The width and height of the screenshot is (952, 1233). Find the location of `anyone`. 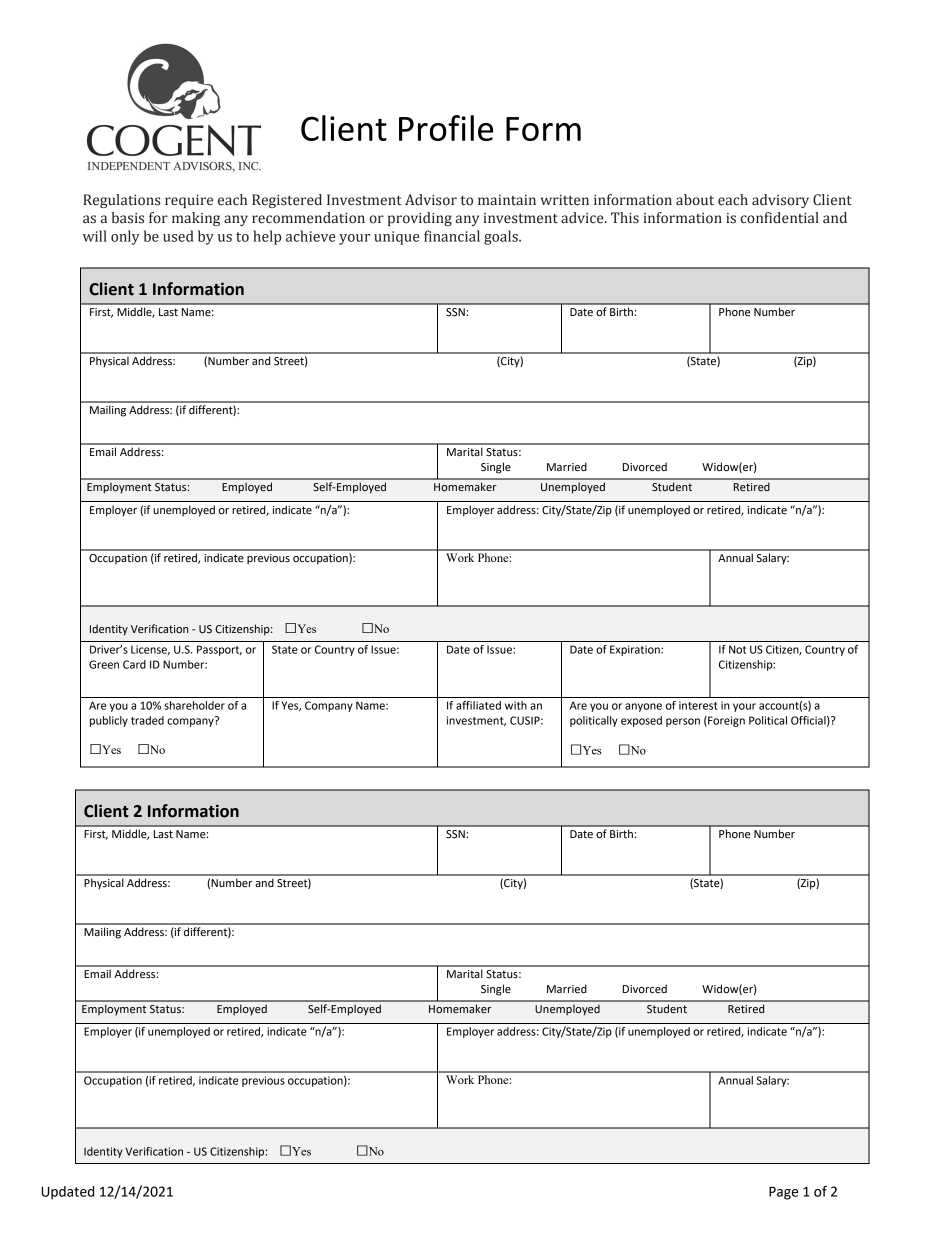

anyone is located at coordinates (643, 707).
